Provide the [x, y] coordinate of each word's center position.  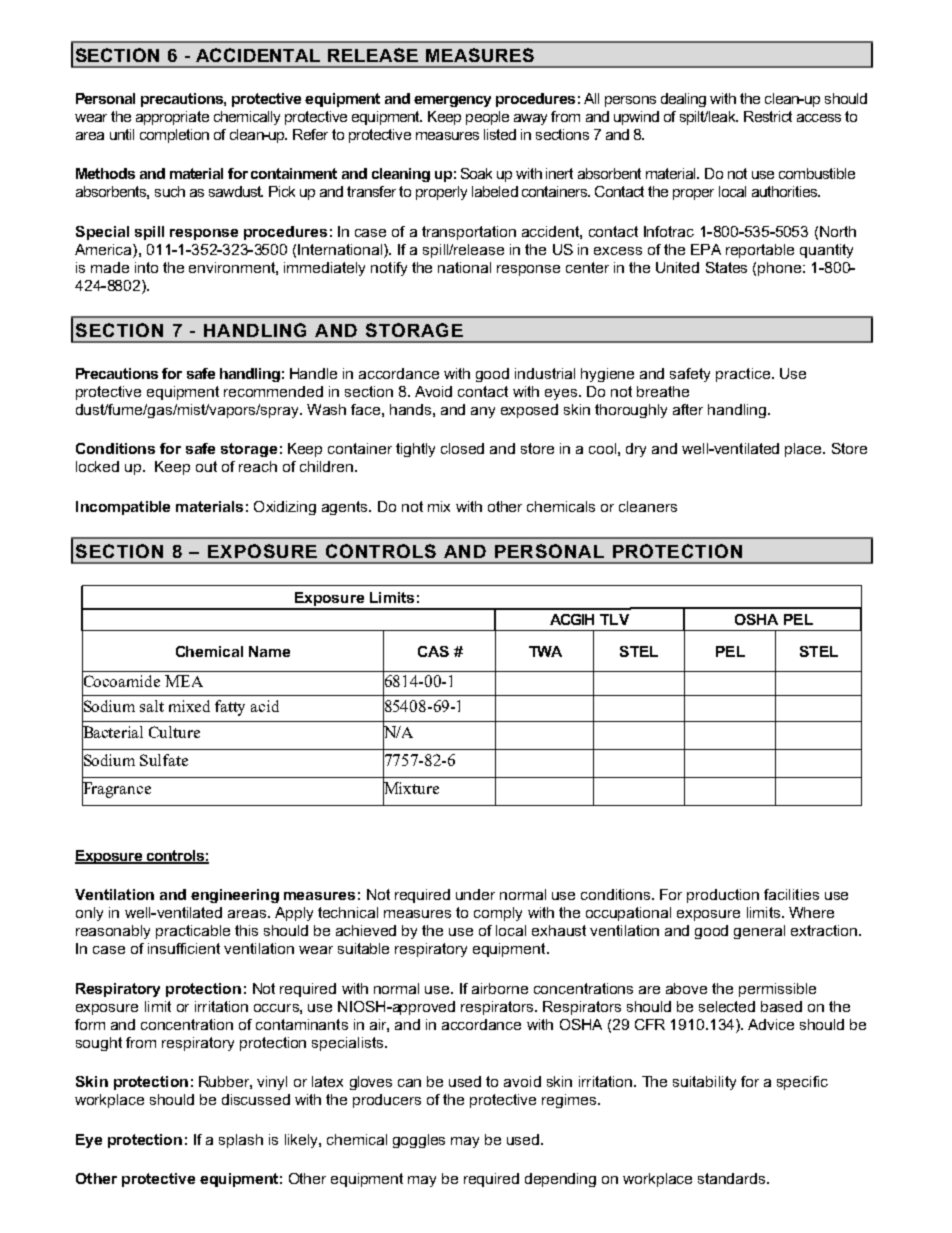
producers [387, 1101]
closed [462, 448]
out [206, 466]
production [723, 896]
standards [733, 1178]
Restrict [768, 116]
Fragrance [116, 790]
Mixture [411, 788]
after [688, 409]
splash [241, 1141]
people [487, 118]
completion [174, 136]
